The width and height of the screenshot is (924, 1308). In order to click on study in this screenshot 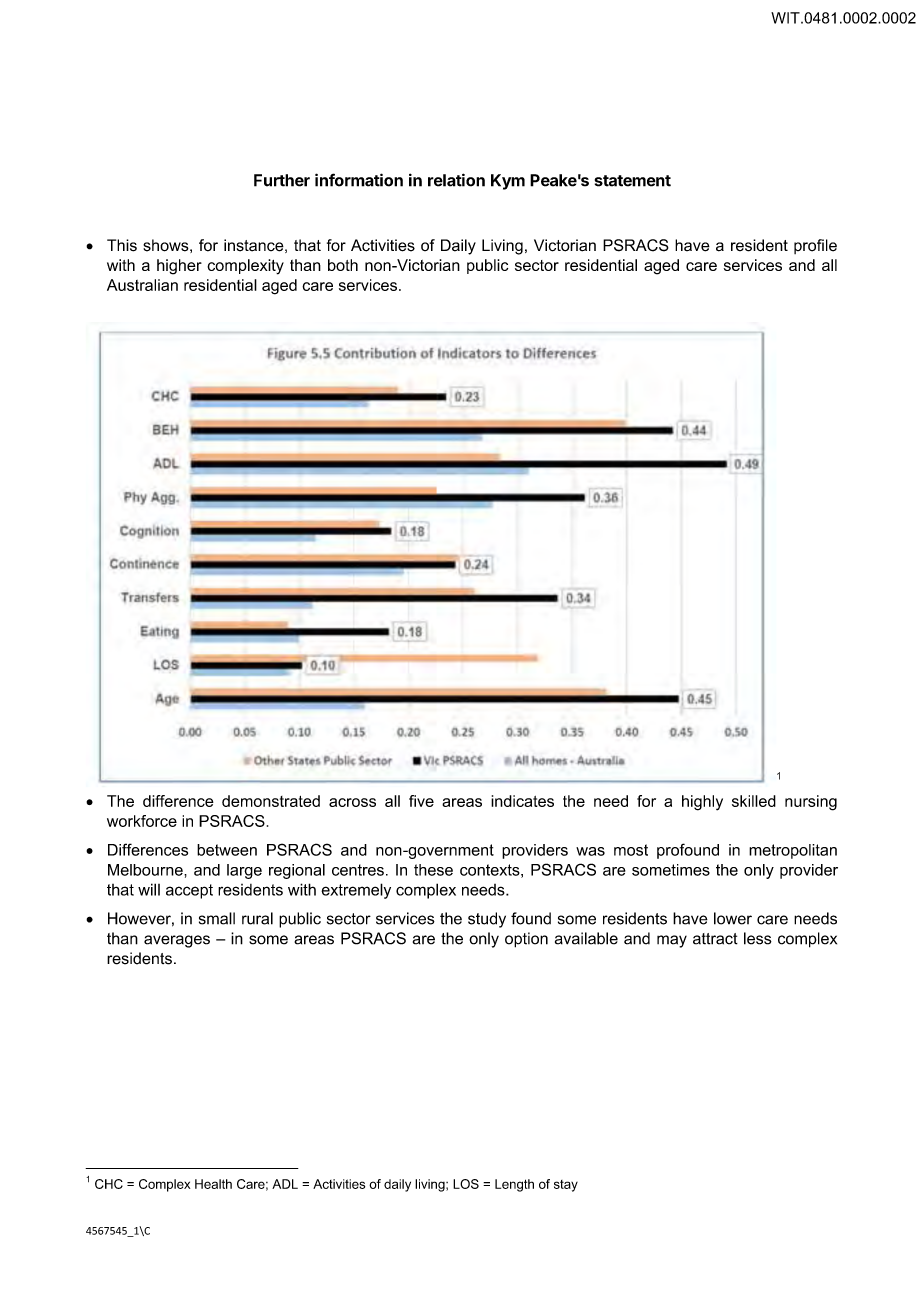, I will do `click(487, 920)`.
